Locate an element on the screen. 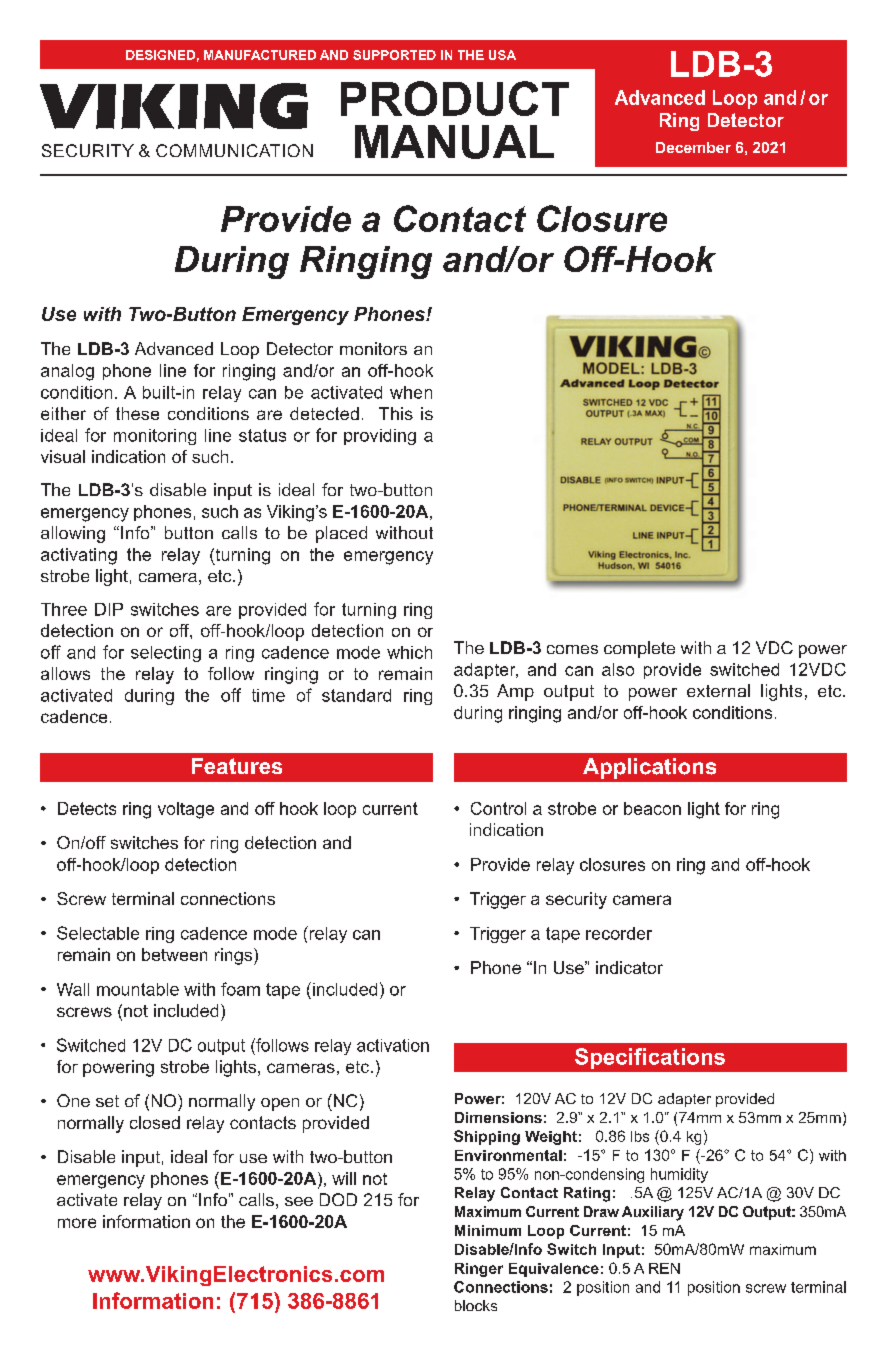  complete is located at coordinates (639, 649).
